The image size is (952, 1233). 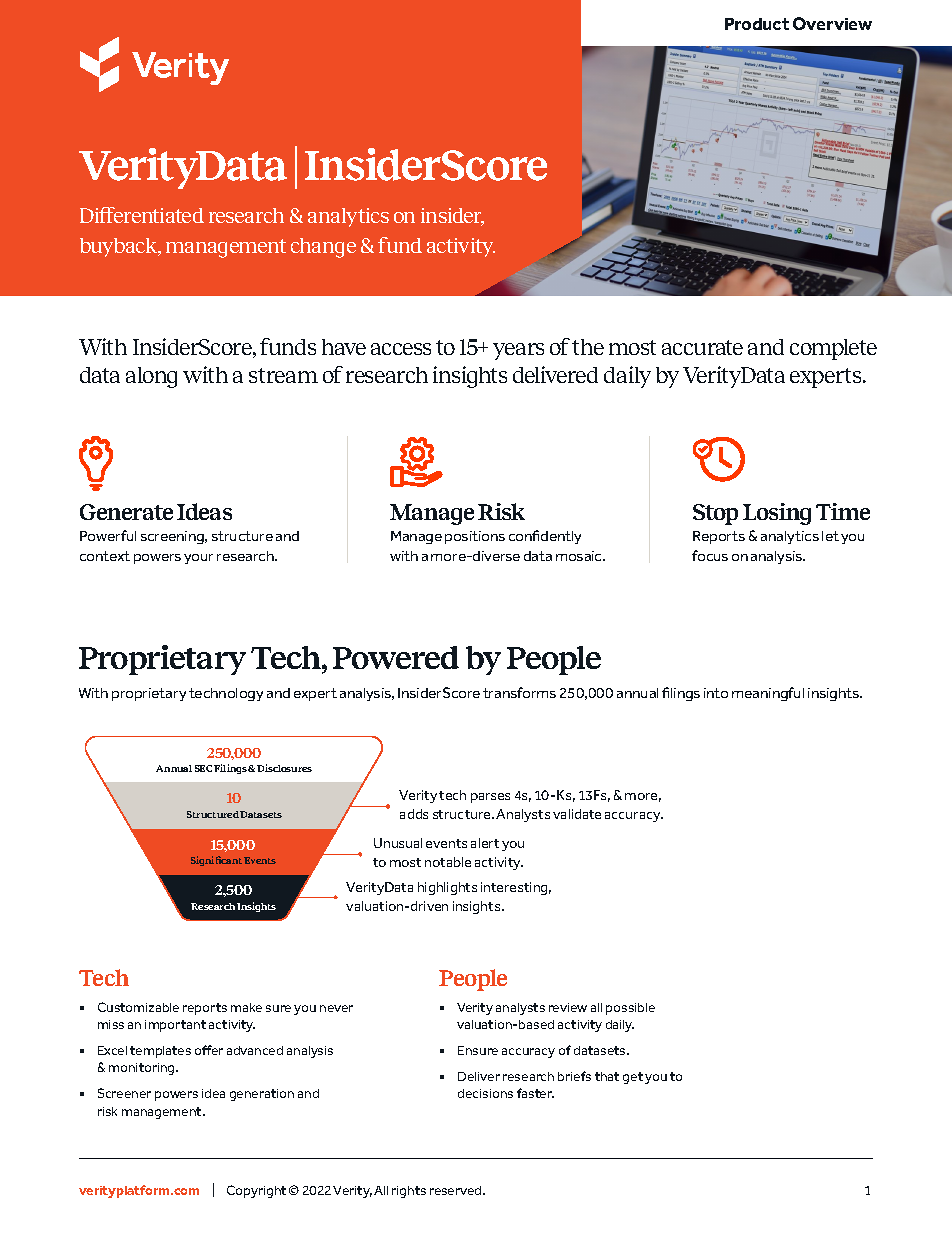 I want to click on validate, so click(x=577, y=814).
